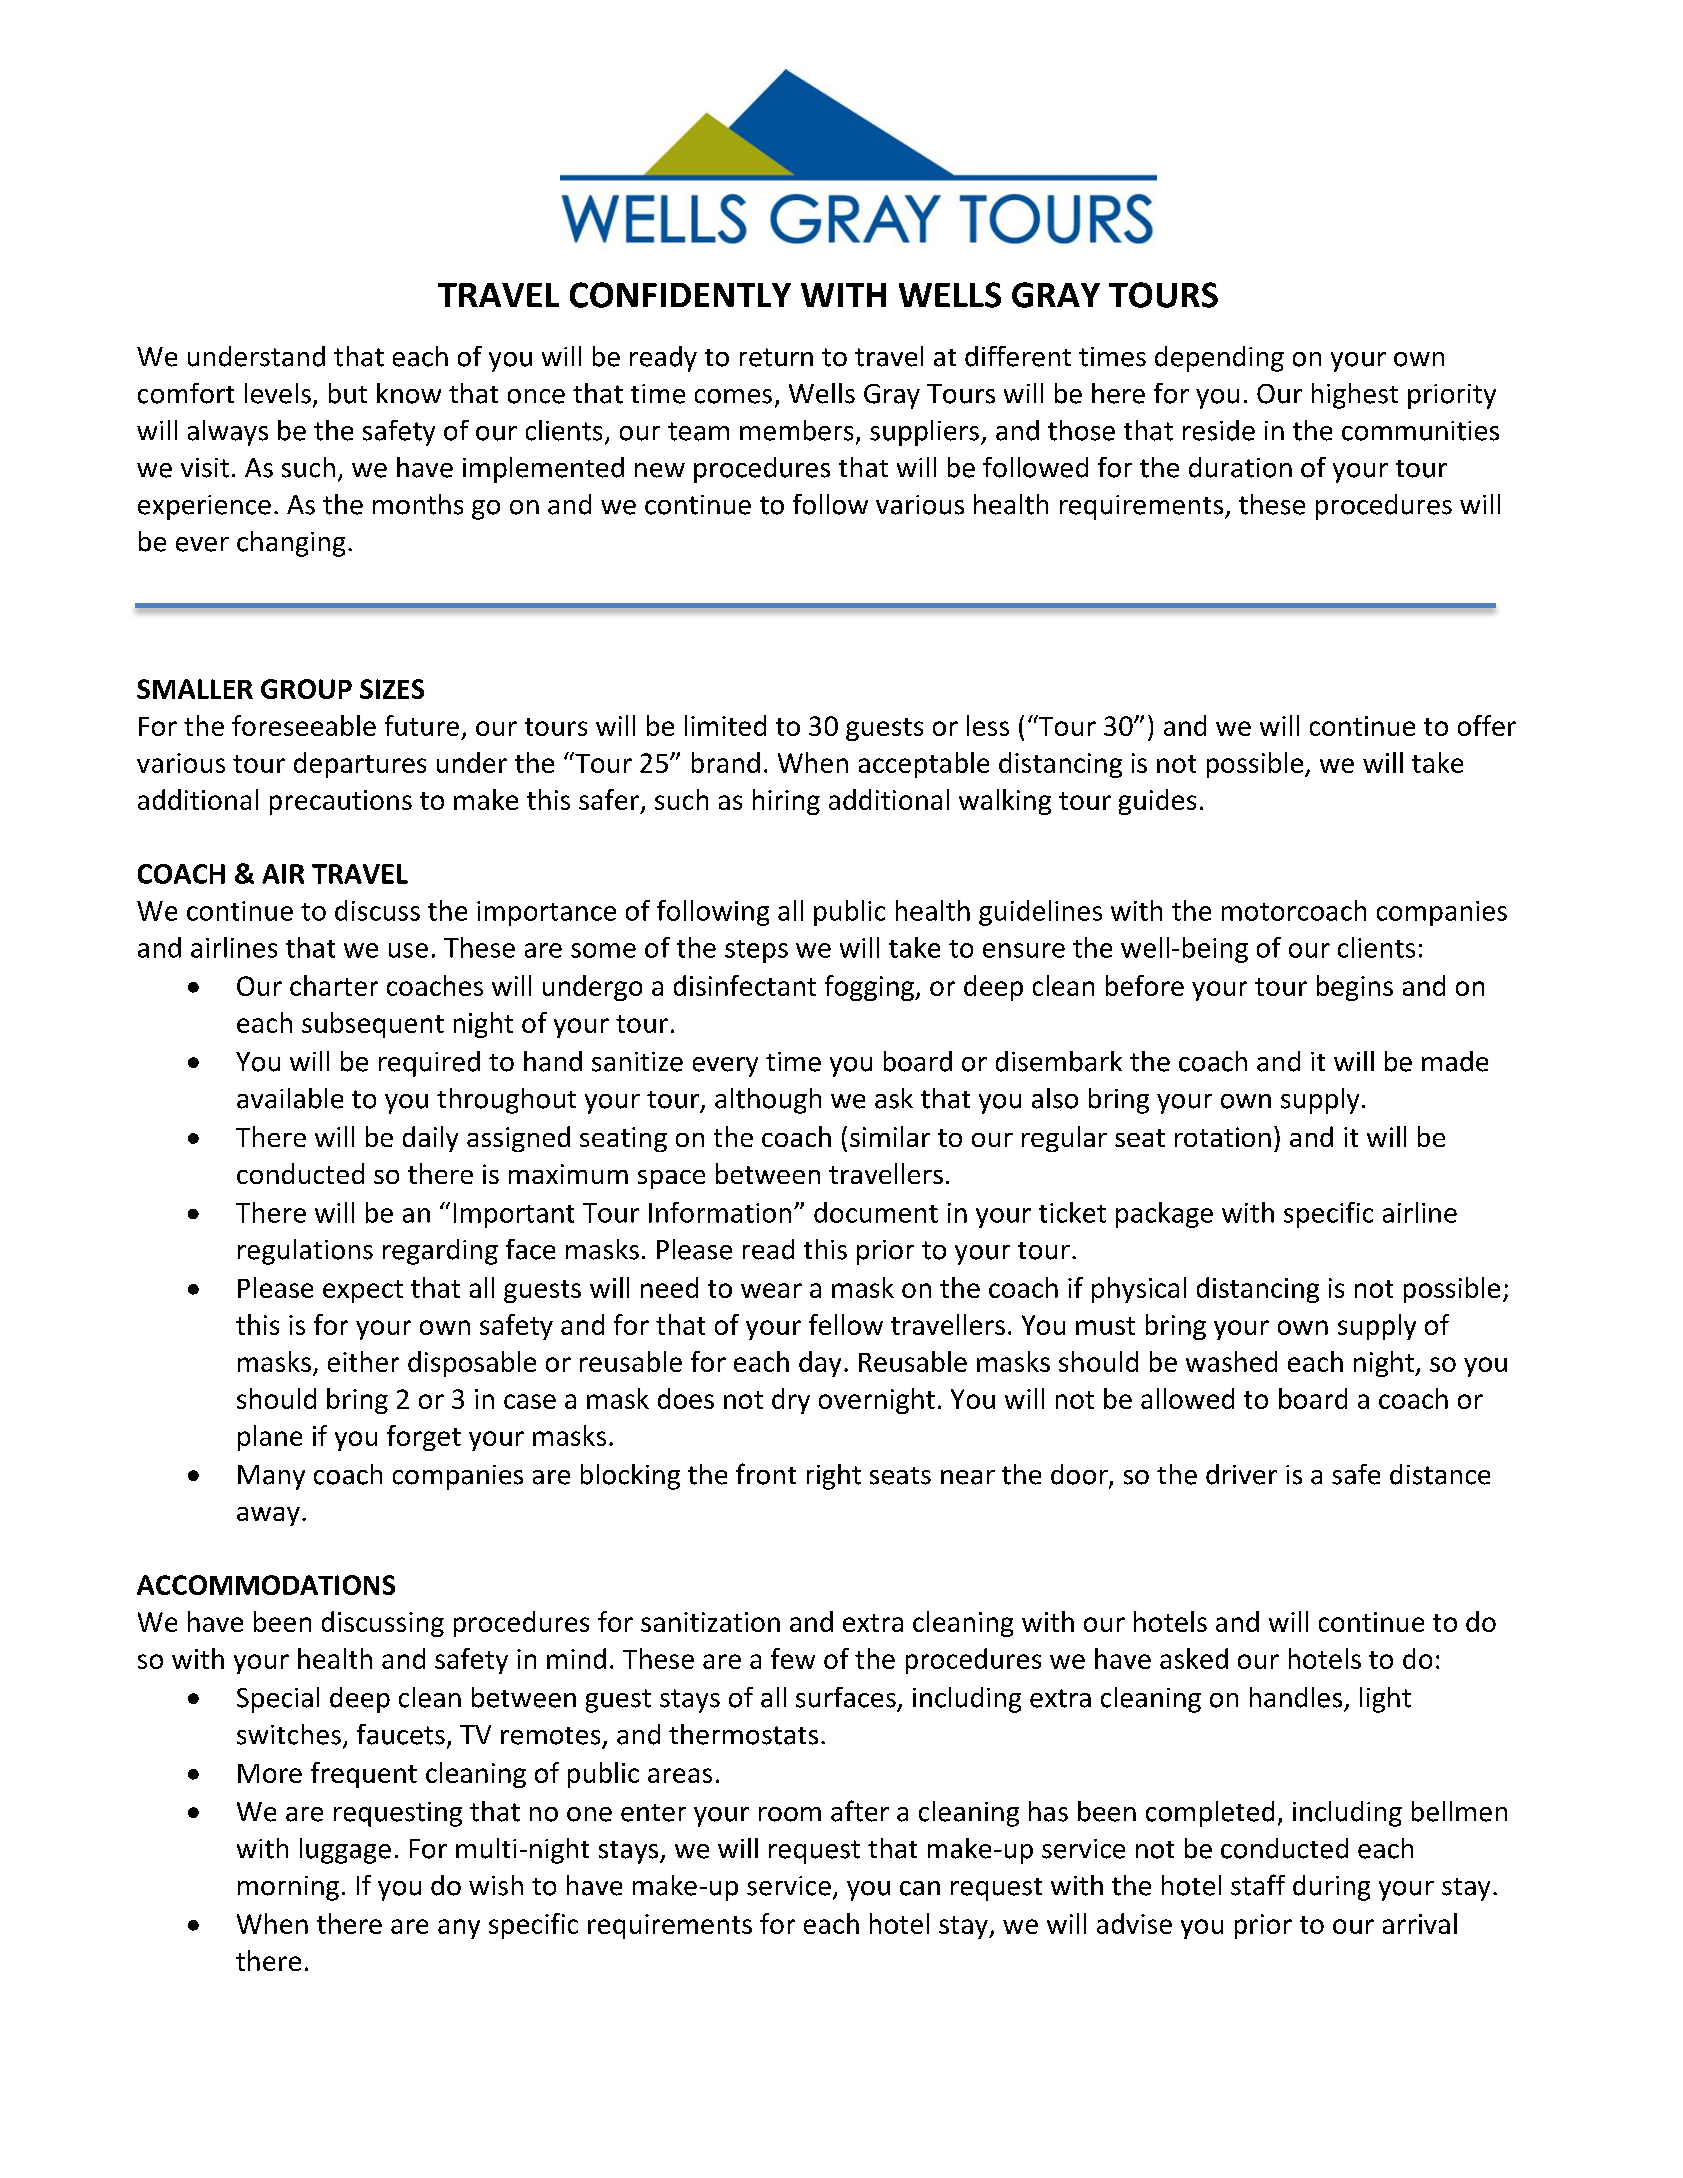 This screenshot has height=2178, width=1683. I want to click on can, so click(920, 1888).
